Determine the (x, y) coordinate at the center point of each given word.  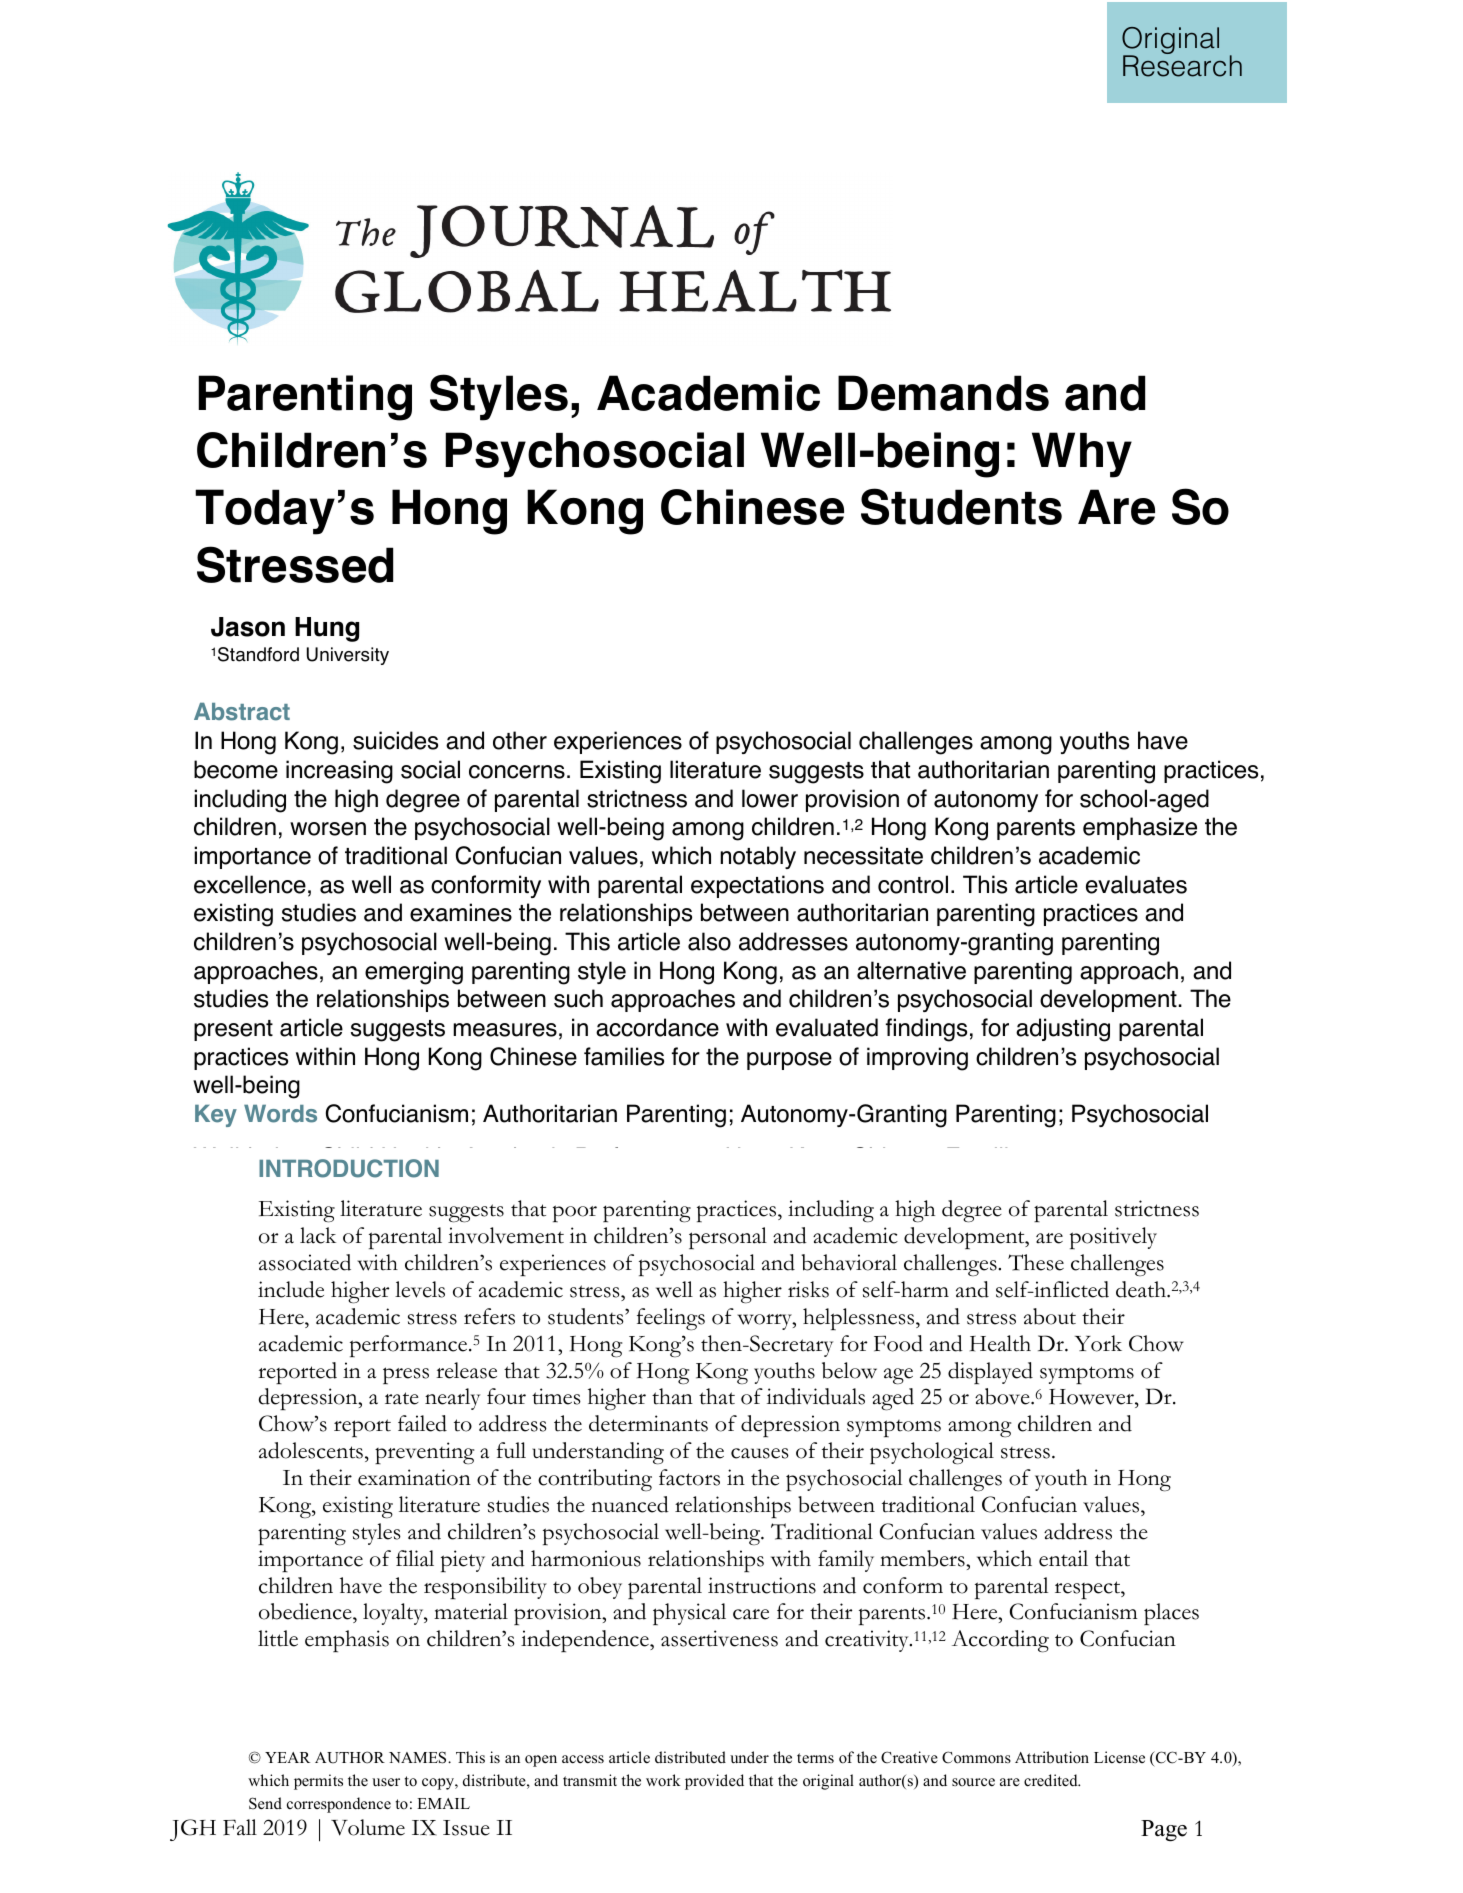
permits (318, 1782)
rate (402, 1398)
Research (1182, 66)
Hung (327, 629)
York (1098, 1343)
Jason (248, 627)
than (672, 1396)
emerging (414, 973)
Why (1082, 455)
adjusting (1063, 1030)
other (520, 740)
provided (714, 1782)
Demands (943, 393)
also (709, 941)
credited (1052, 1780)
